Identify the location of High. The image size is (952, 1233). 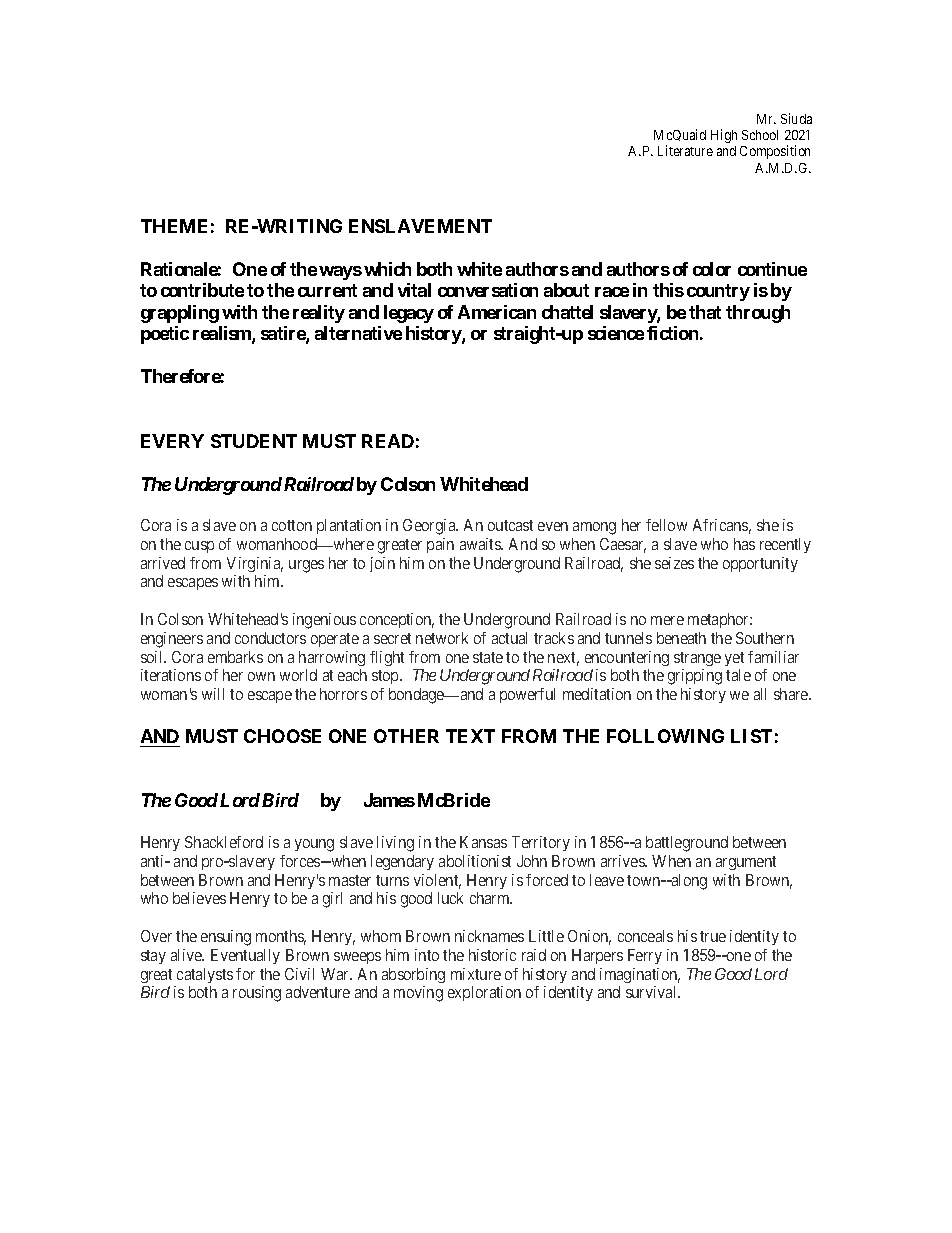
(724, 136).
